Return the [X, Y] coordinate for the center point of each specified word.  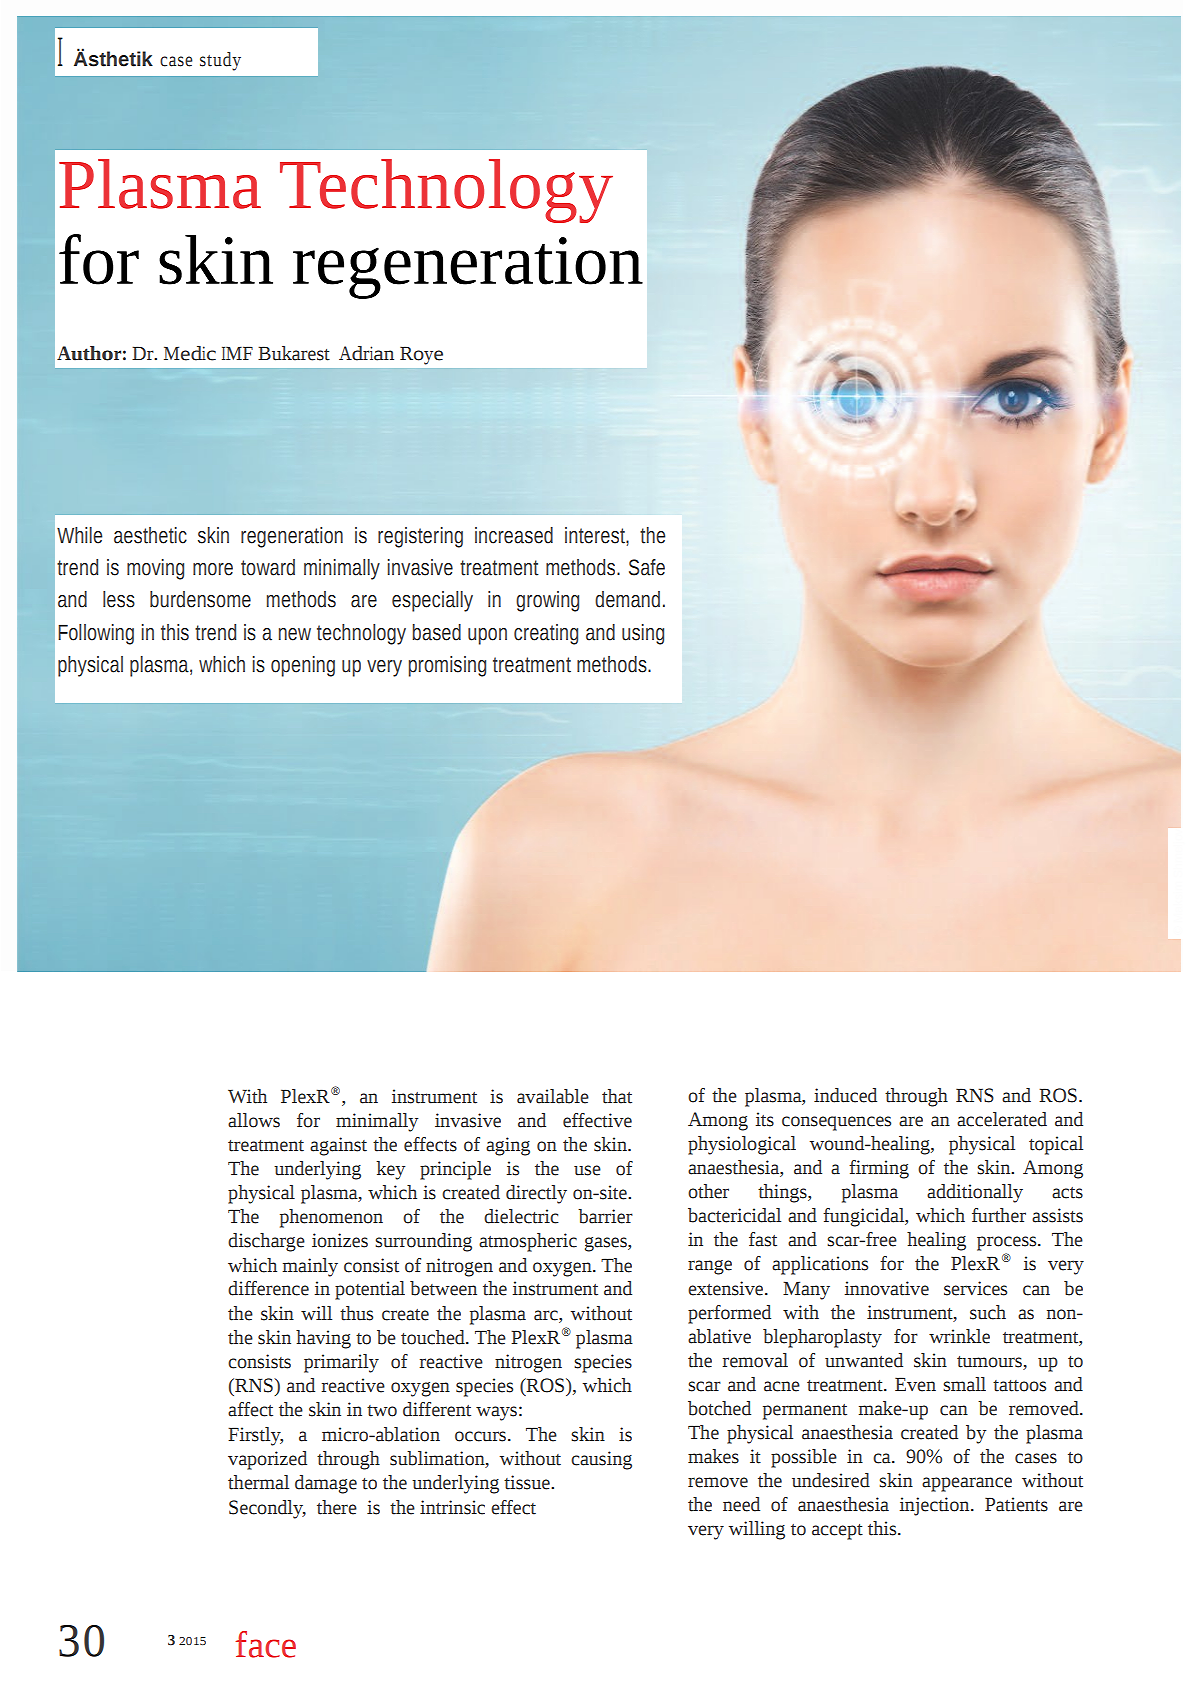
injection [936, 1506]
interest [596, 535]
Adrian [366, 353]
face [266, 1644]
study [220, 61]
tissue [528, 1482]
